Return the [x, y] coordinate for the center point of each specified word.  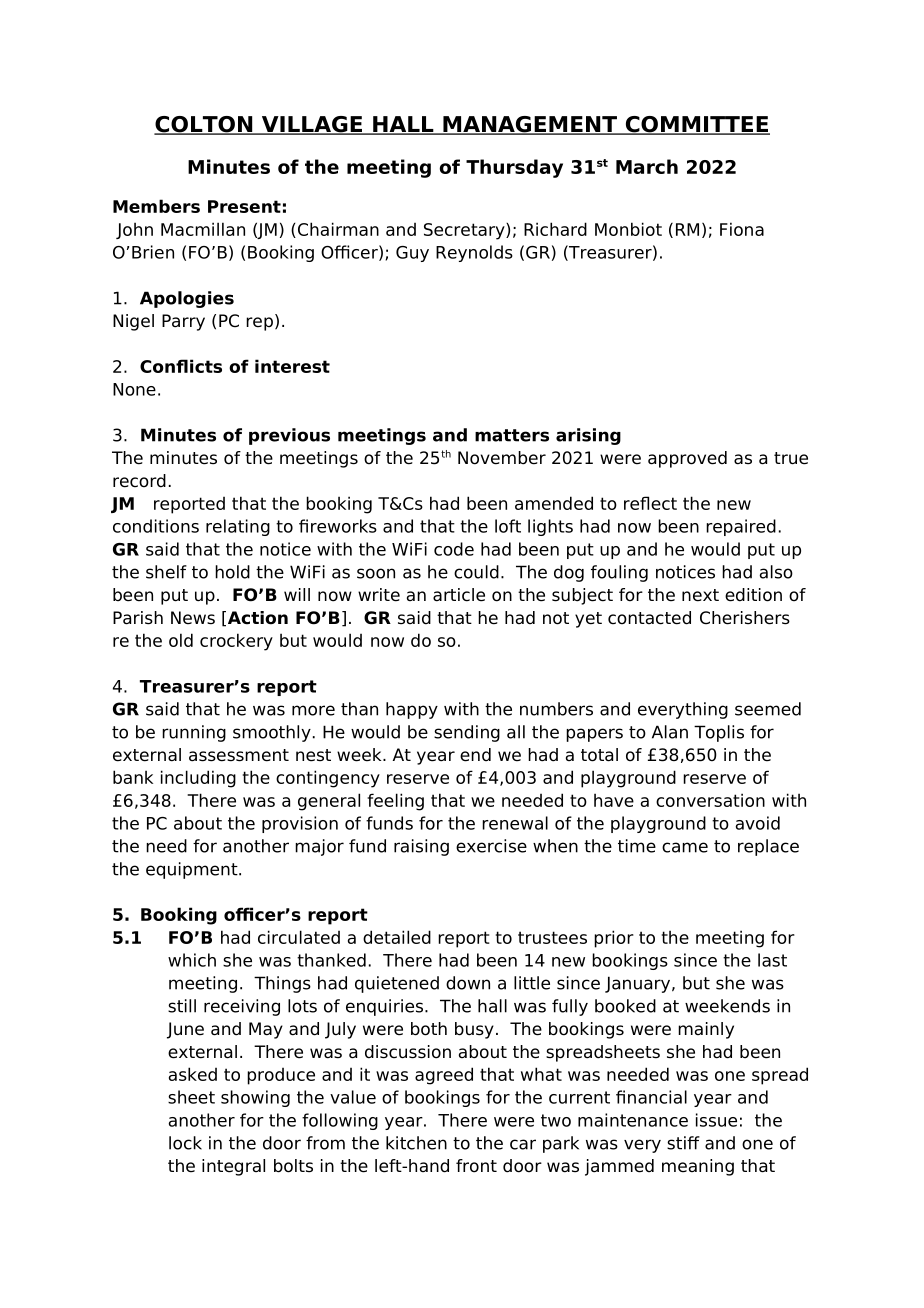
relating [238, 527]
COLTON [204, 125]
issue [716, 1120]
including [198, 779]
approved [687, 459]
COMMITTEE [696, 125]
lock [185, 1143]
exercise [491, 846]
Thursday [514, 168]
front [476, 1166]
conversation [710, 800]
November [502, 458]
